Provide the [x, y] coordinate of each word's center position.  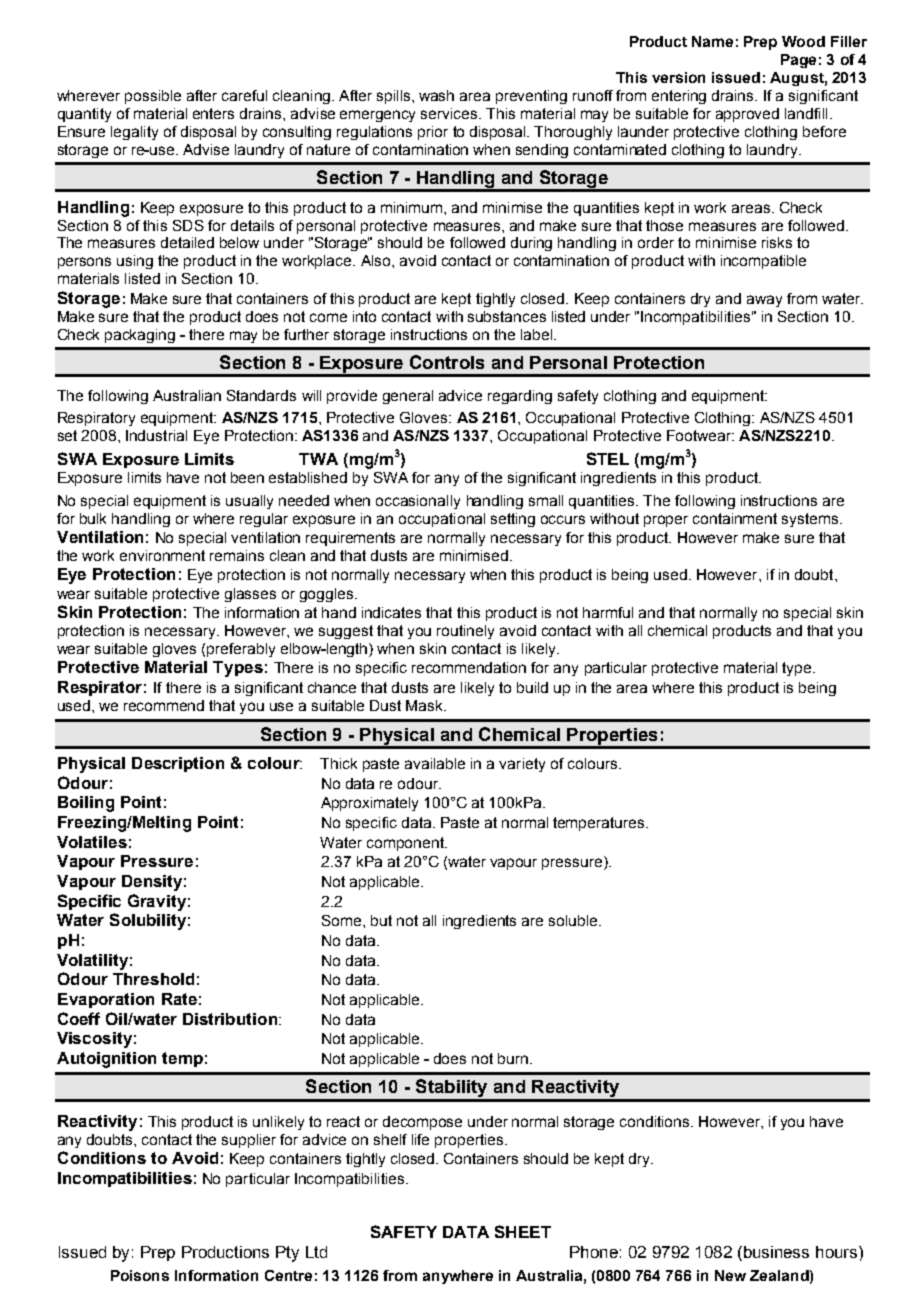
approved [747, 115]
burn [513, 1058]
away [764, 301]
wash [436, 95]
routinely [465, 632]
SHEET [523, 1231]
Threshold [153, 979]
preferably [241, 650]
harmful [608, 612]
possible [153, 97]
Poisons [140, 1275]
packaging [140, 336]
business [776, 1252]
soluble [574, 920]
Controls [447, 362]
